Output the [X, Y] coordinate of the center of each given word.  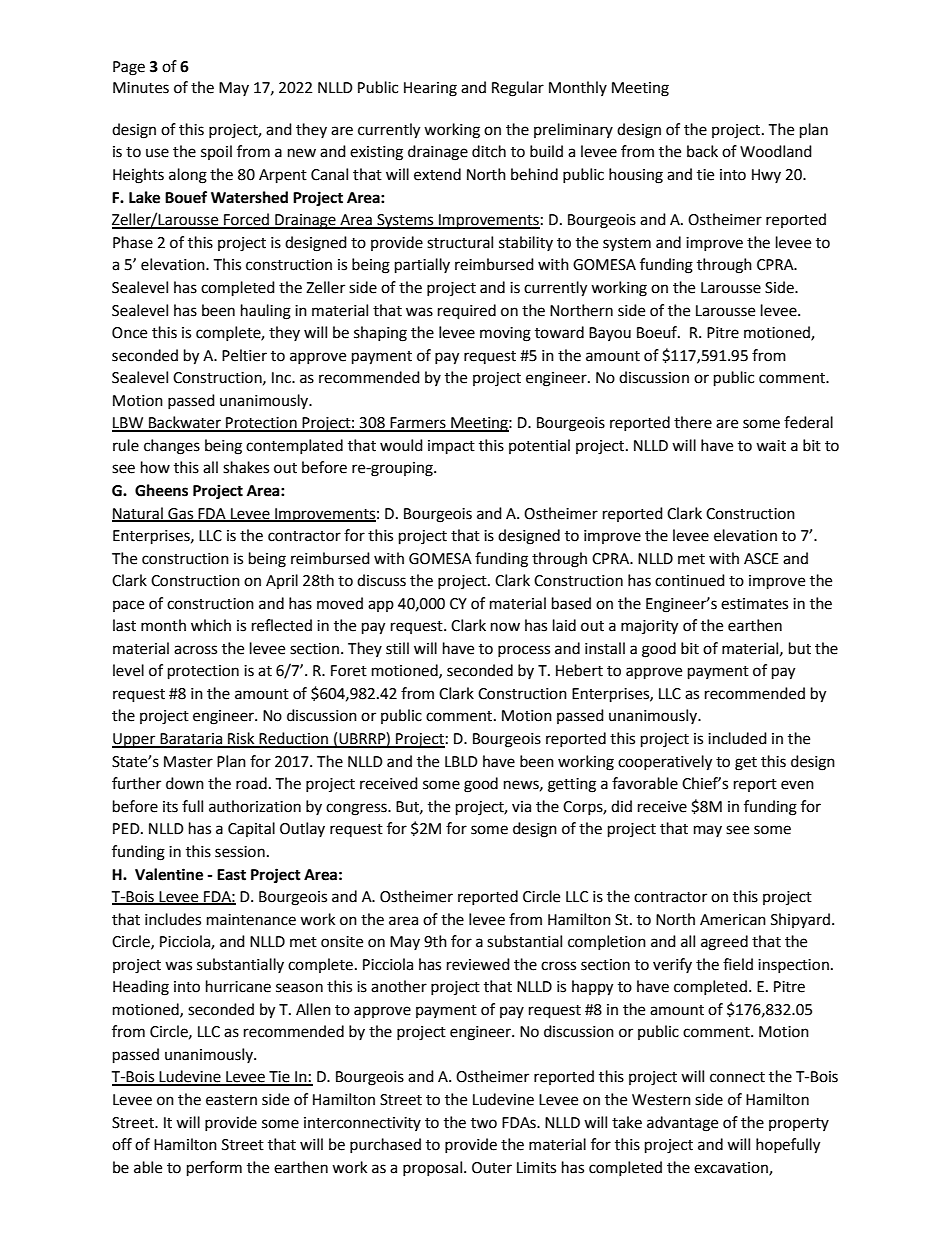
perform [214, 1169]
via [521, 807]
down [185, 783]
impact [451, 447]
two [484, 1123]
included [737, 738]
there [693, 422]
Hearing [430, 89]
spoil [216, 152]
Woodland [776, 151]
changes [172, 447]
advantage [682, 1124]
